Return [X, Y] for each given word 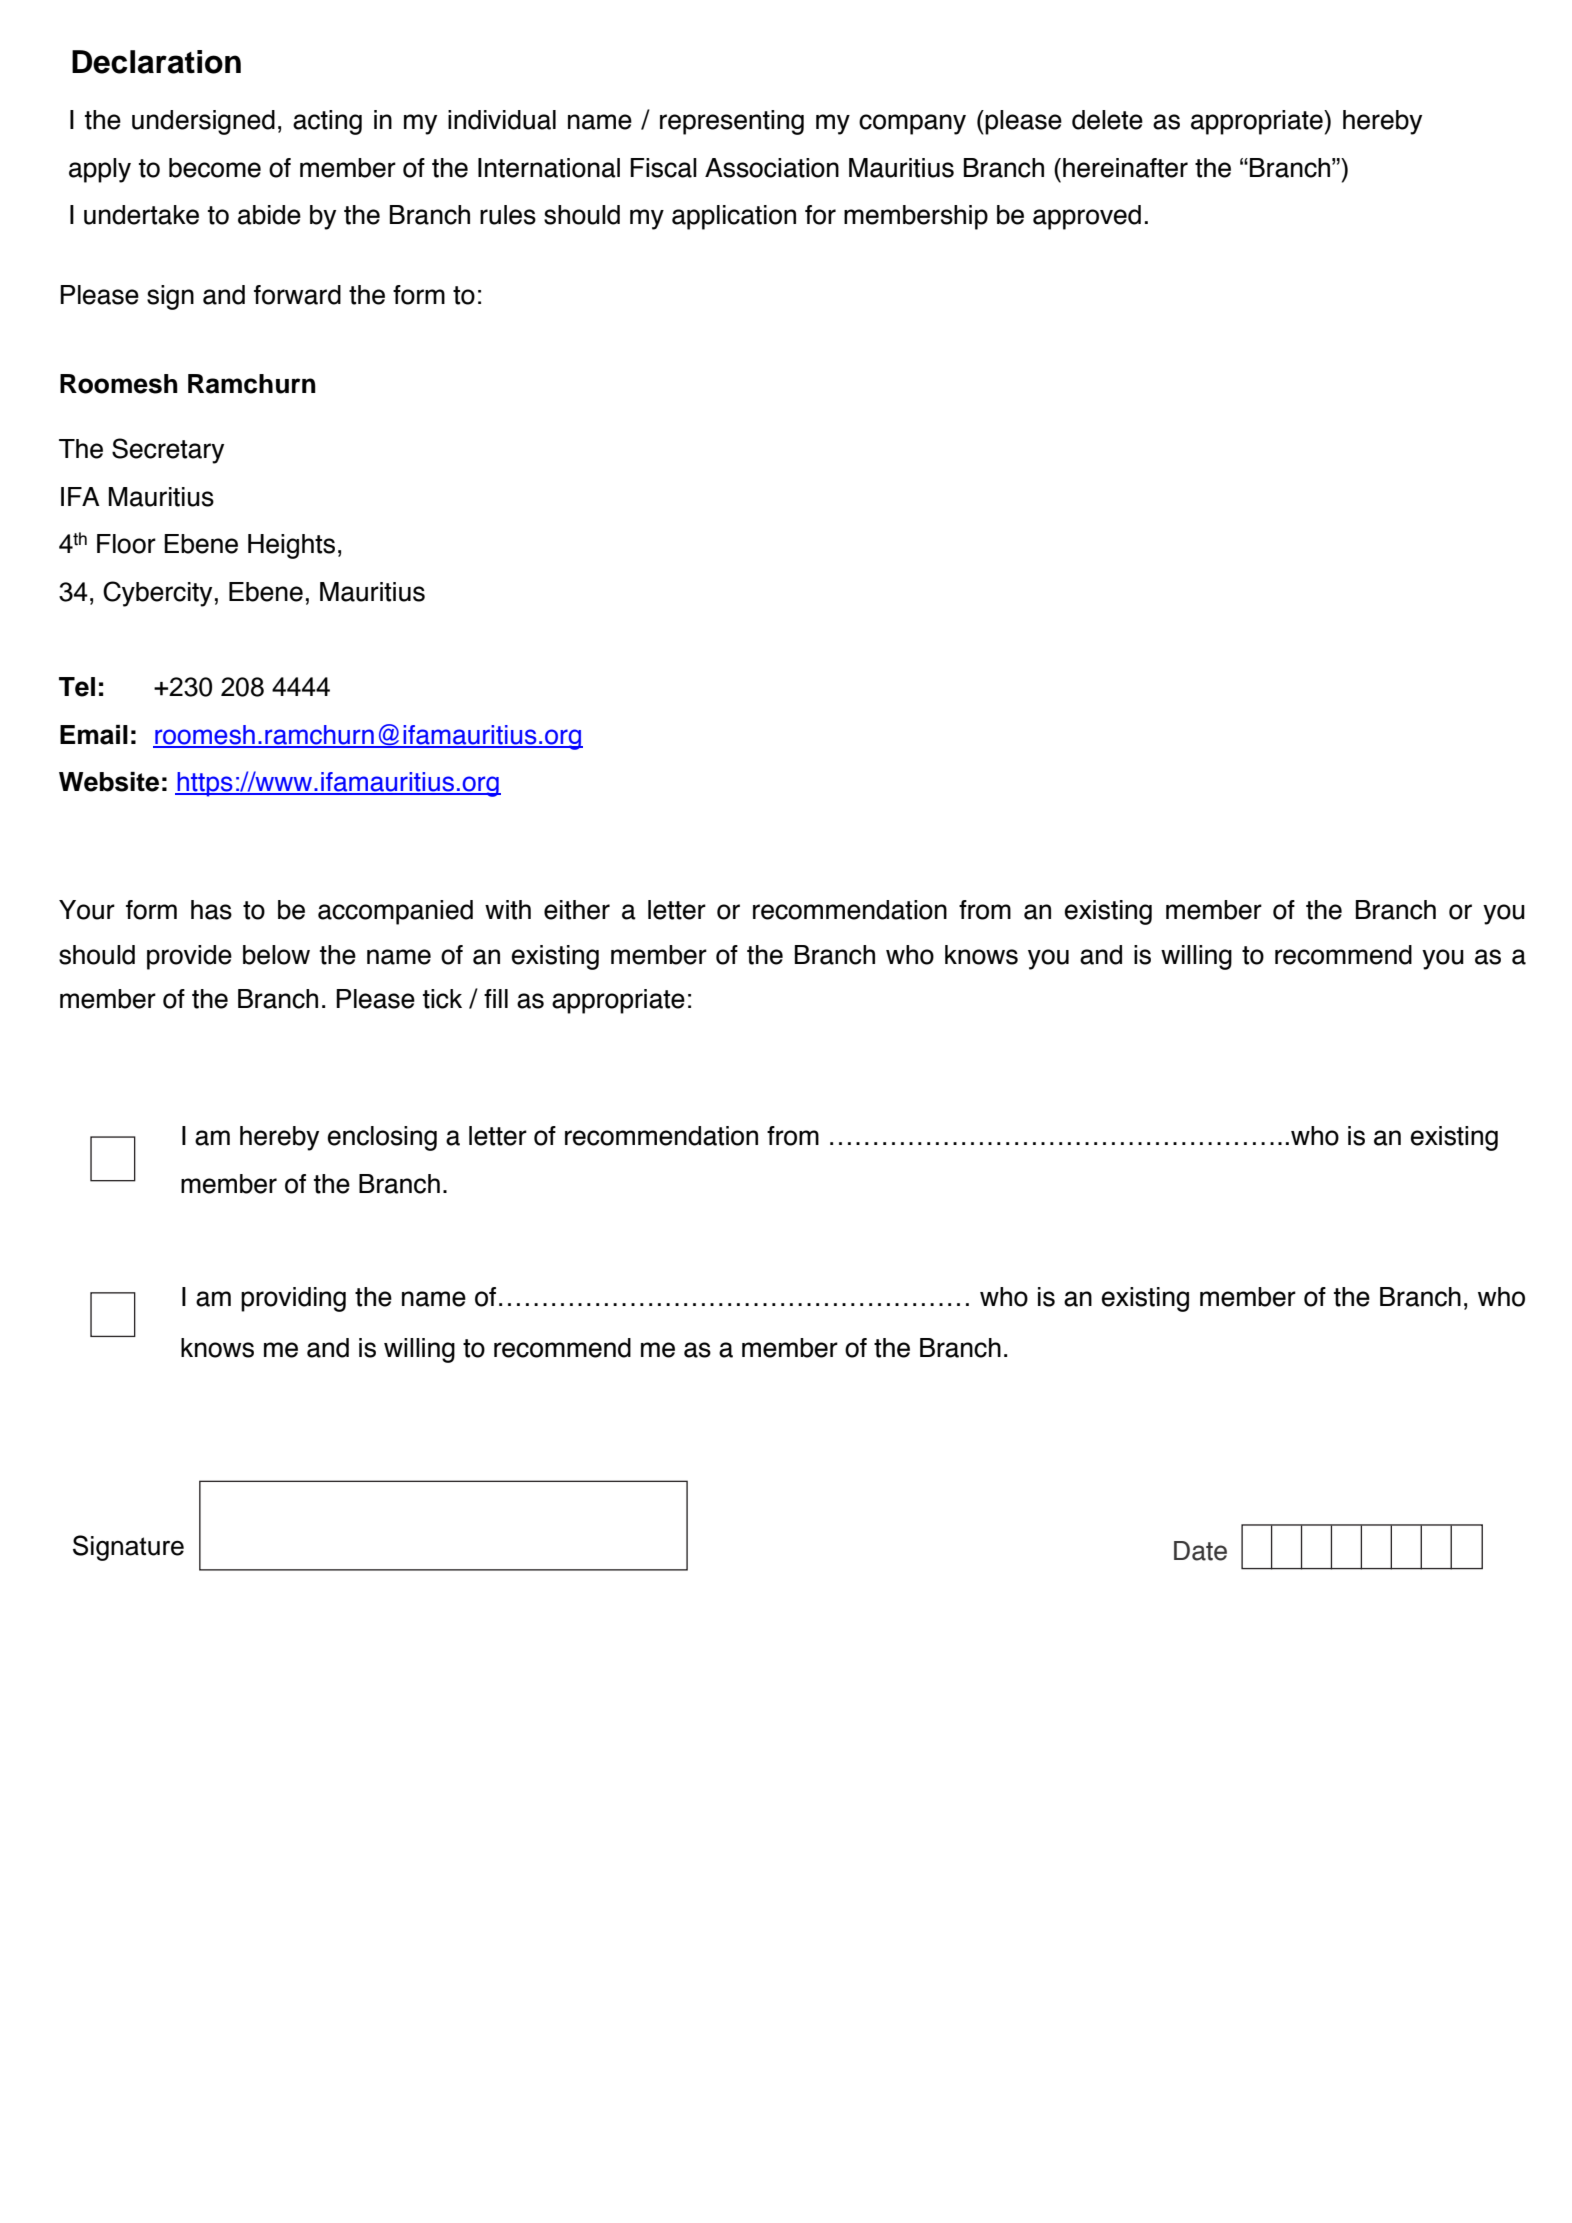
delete [1107, 120]
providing [293, 1299]
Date [1200, 1551]
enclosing [382, 1138]
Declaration [156, 62]
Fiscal [663, 168]
